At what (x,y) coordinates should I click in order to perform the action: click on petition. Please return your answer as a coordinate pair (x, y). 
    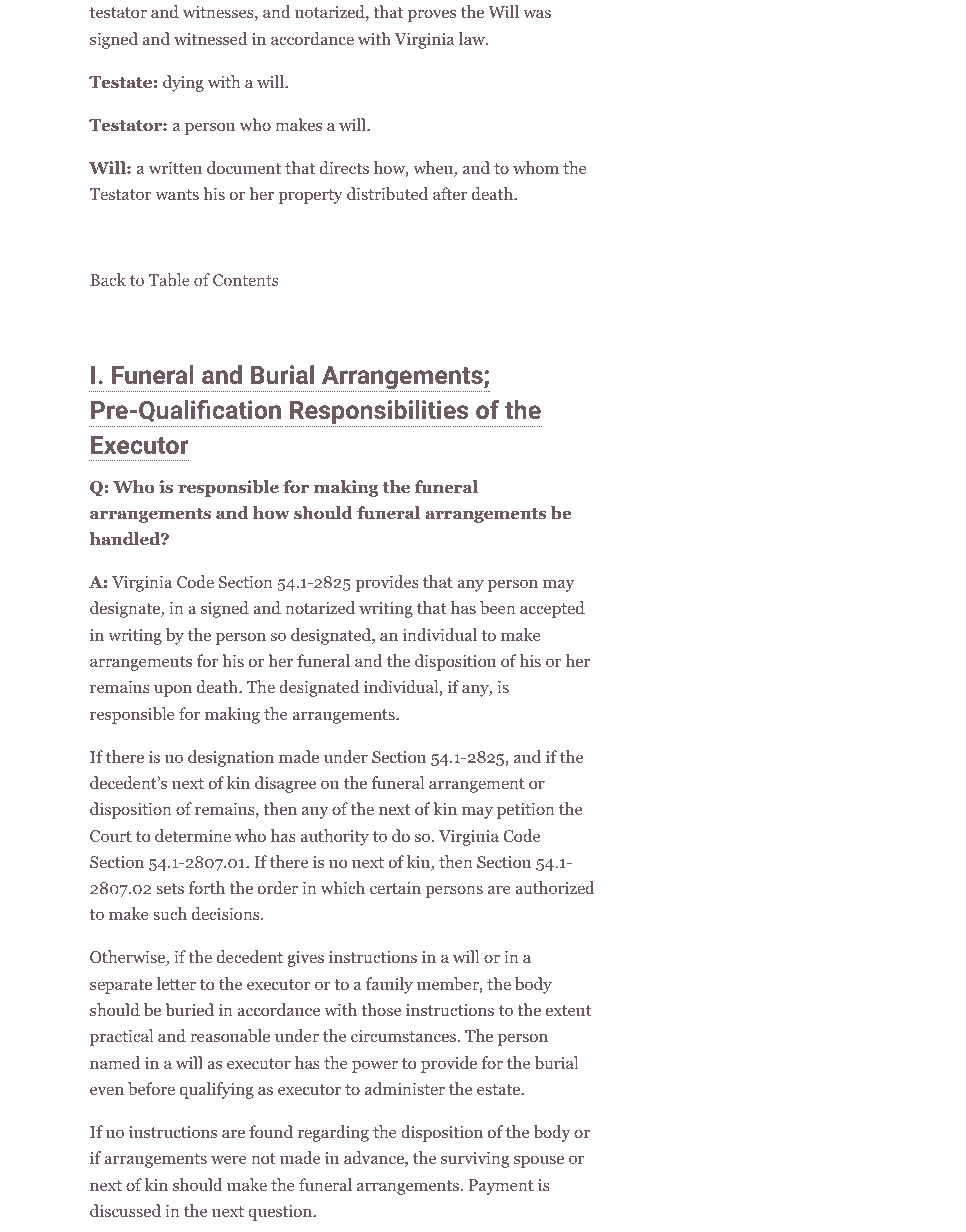
    Looking at the image, I should click on (526, 810).
